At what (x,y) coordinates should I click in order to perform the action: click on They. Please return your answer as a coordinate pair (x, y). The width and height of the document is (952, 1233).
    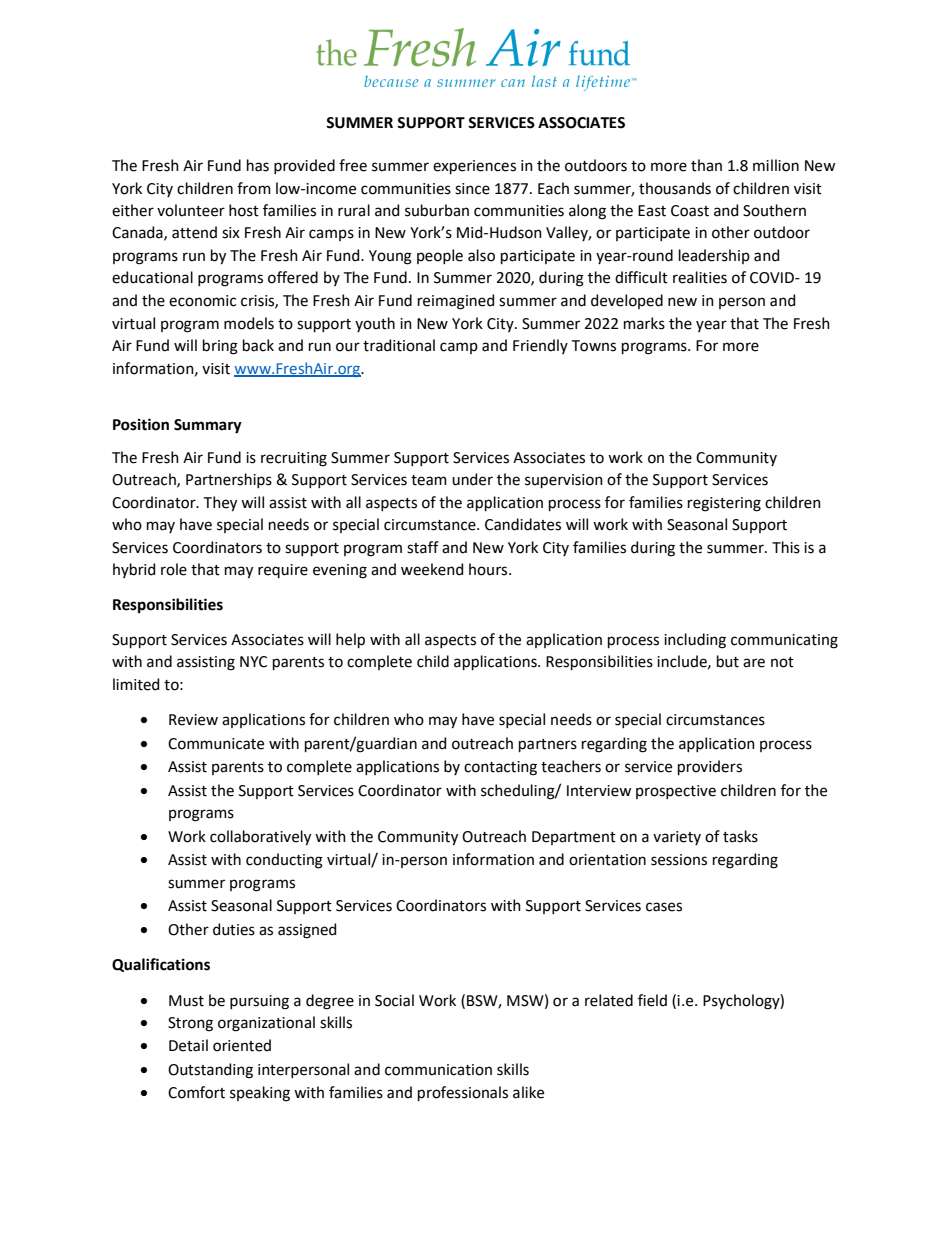
    Looking at the image, I should click on (220, 504).
